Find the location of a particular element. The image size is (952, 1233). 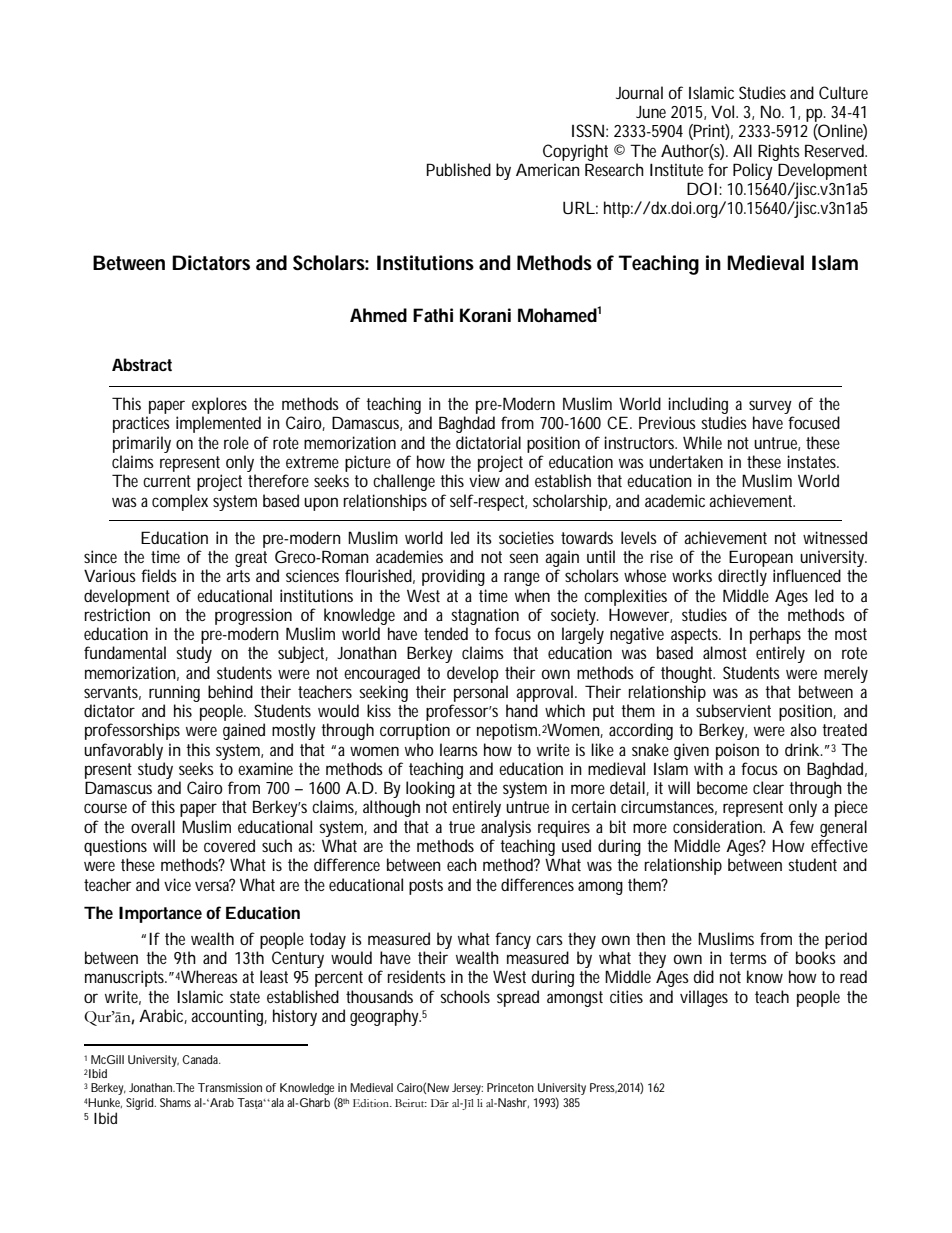

Canada is located at coordinates (201, 1059).
